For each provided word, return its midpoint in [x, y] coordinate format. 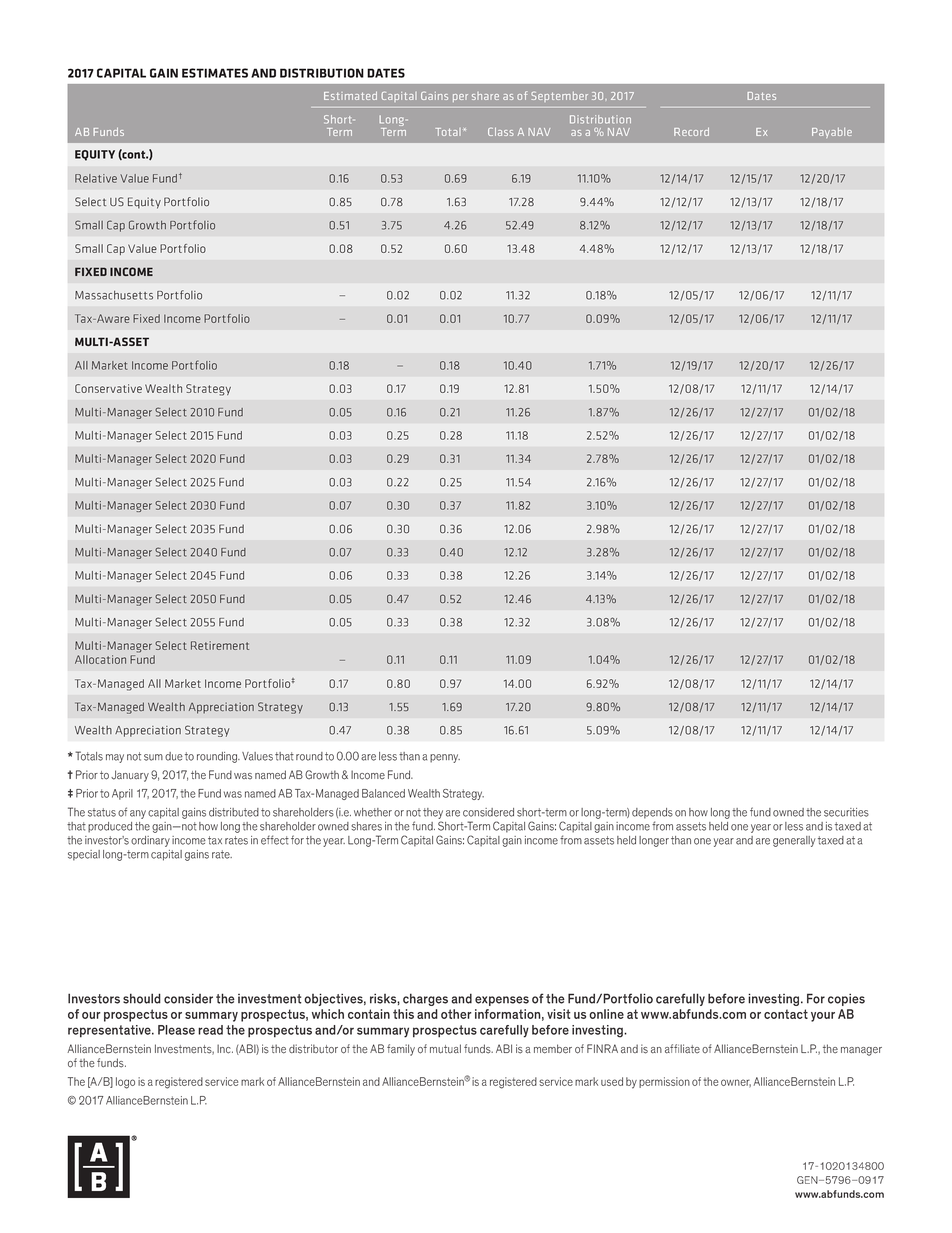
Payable [832, 133]
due [174, 756]
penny [445, 758]
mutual [445, 1049]
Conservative [108, 388]
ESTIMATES [215, 73]
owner [736, 1083]
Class [501, 132]
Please [176, 1030]
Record [691, 132]
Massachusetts [114, 295]
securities [846, 812]
